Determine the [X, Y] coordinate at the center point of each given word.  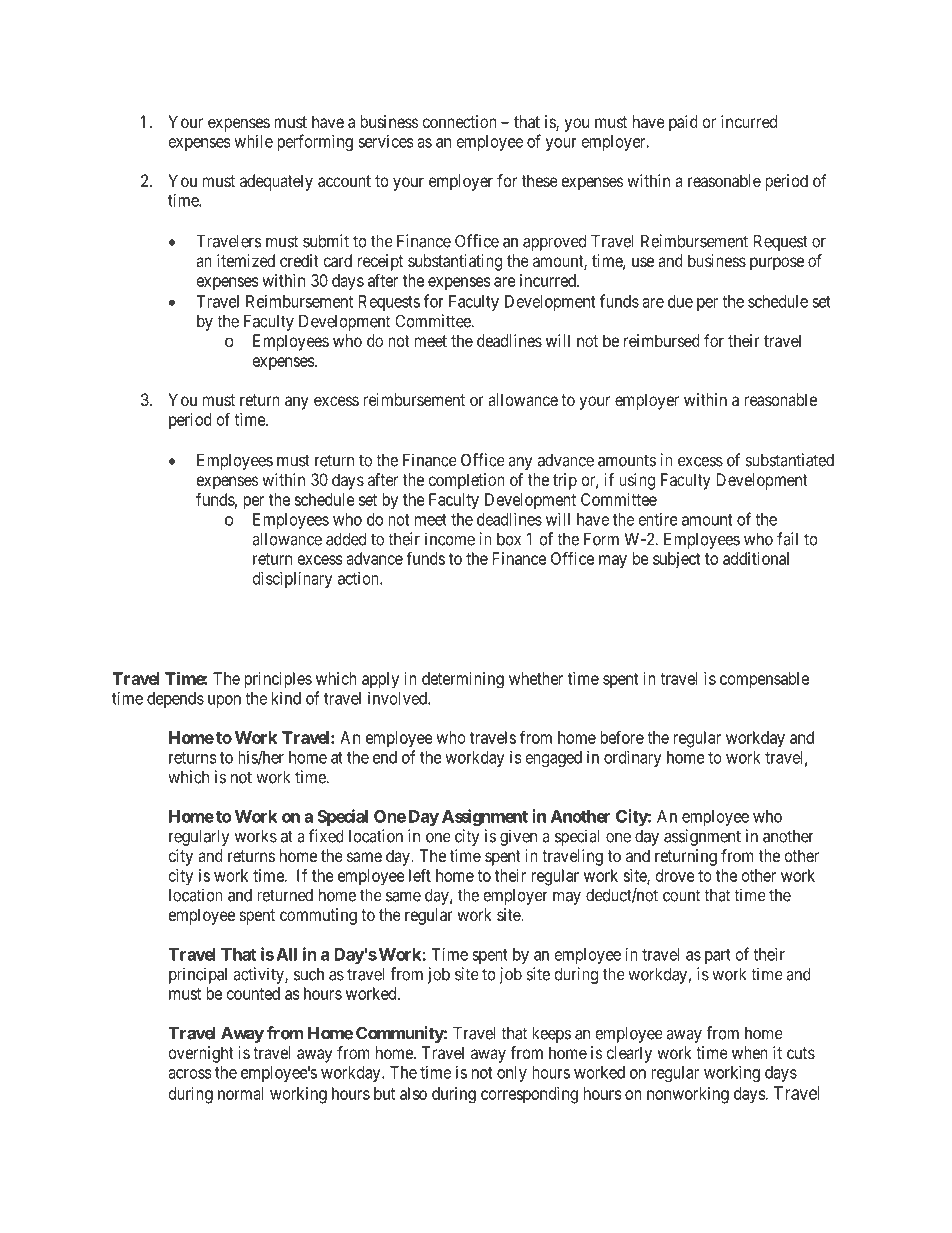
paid [683, 123]
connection [459, 121]
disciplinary [293, 579]
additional [756, 558]
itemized [246, 260]
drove [675, 875]
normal [241, 1093]
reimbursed [662, 340]
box [509, 539]
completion [466, 481]
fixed [326, 836]
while [253, 141]
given [518, 837]
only [512, 1074]
